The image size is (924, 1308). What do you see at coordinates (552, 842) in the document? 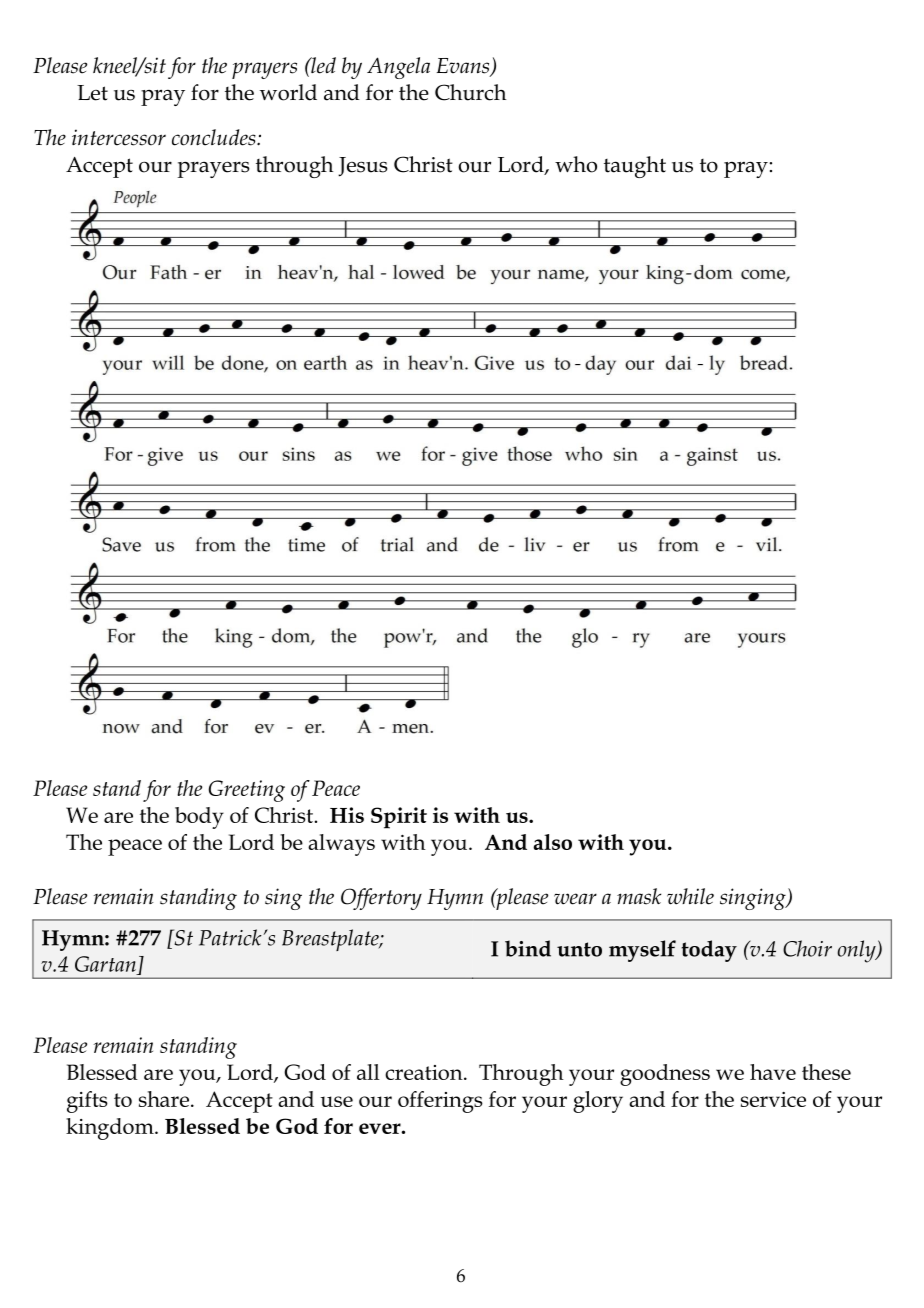
I see `also` at bounding box center [552, 842].
